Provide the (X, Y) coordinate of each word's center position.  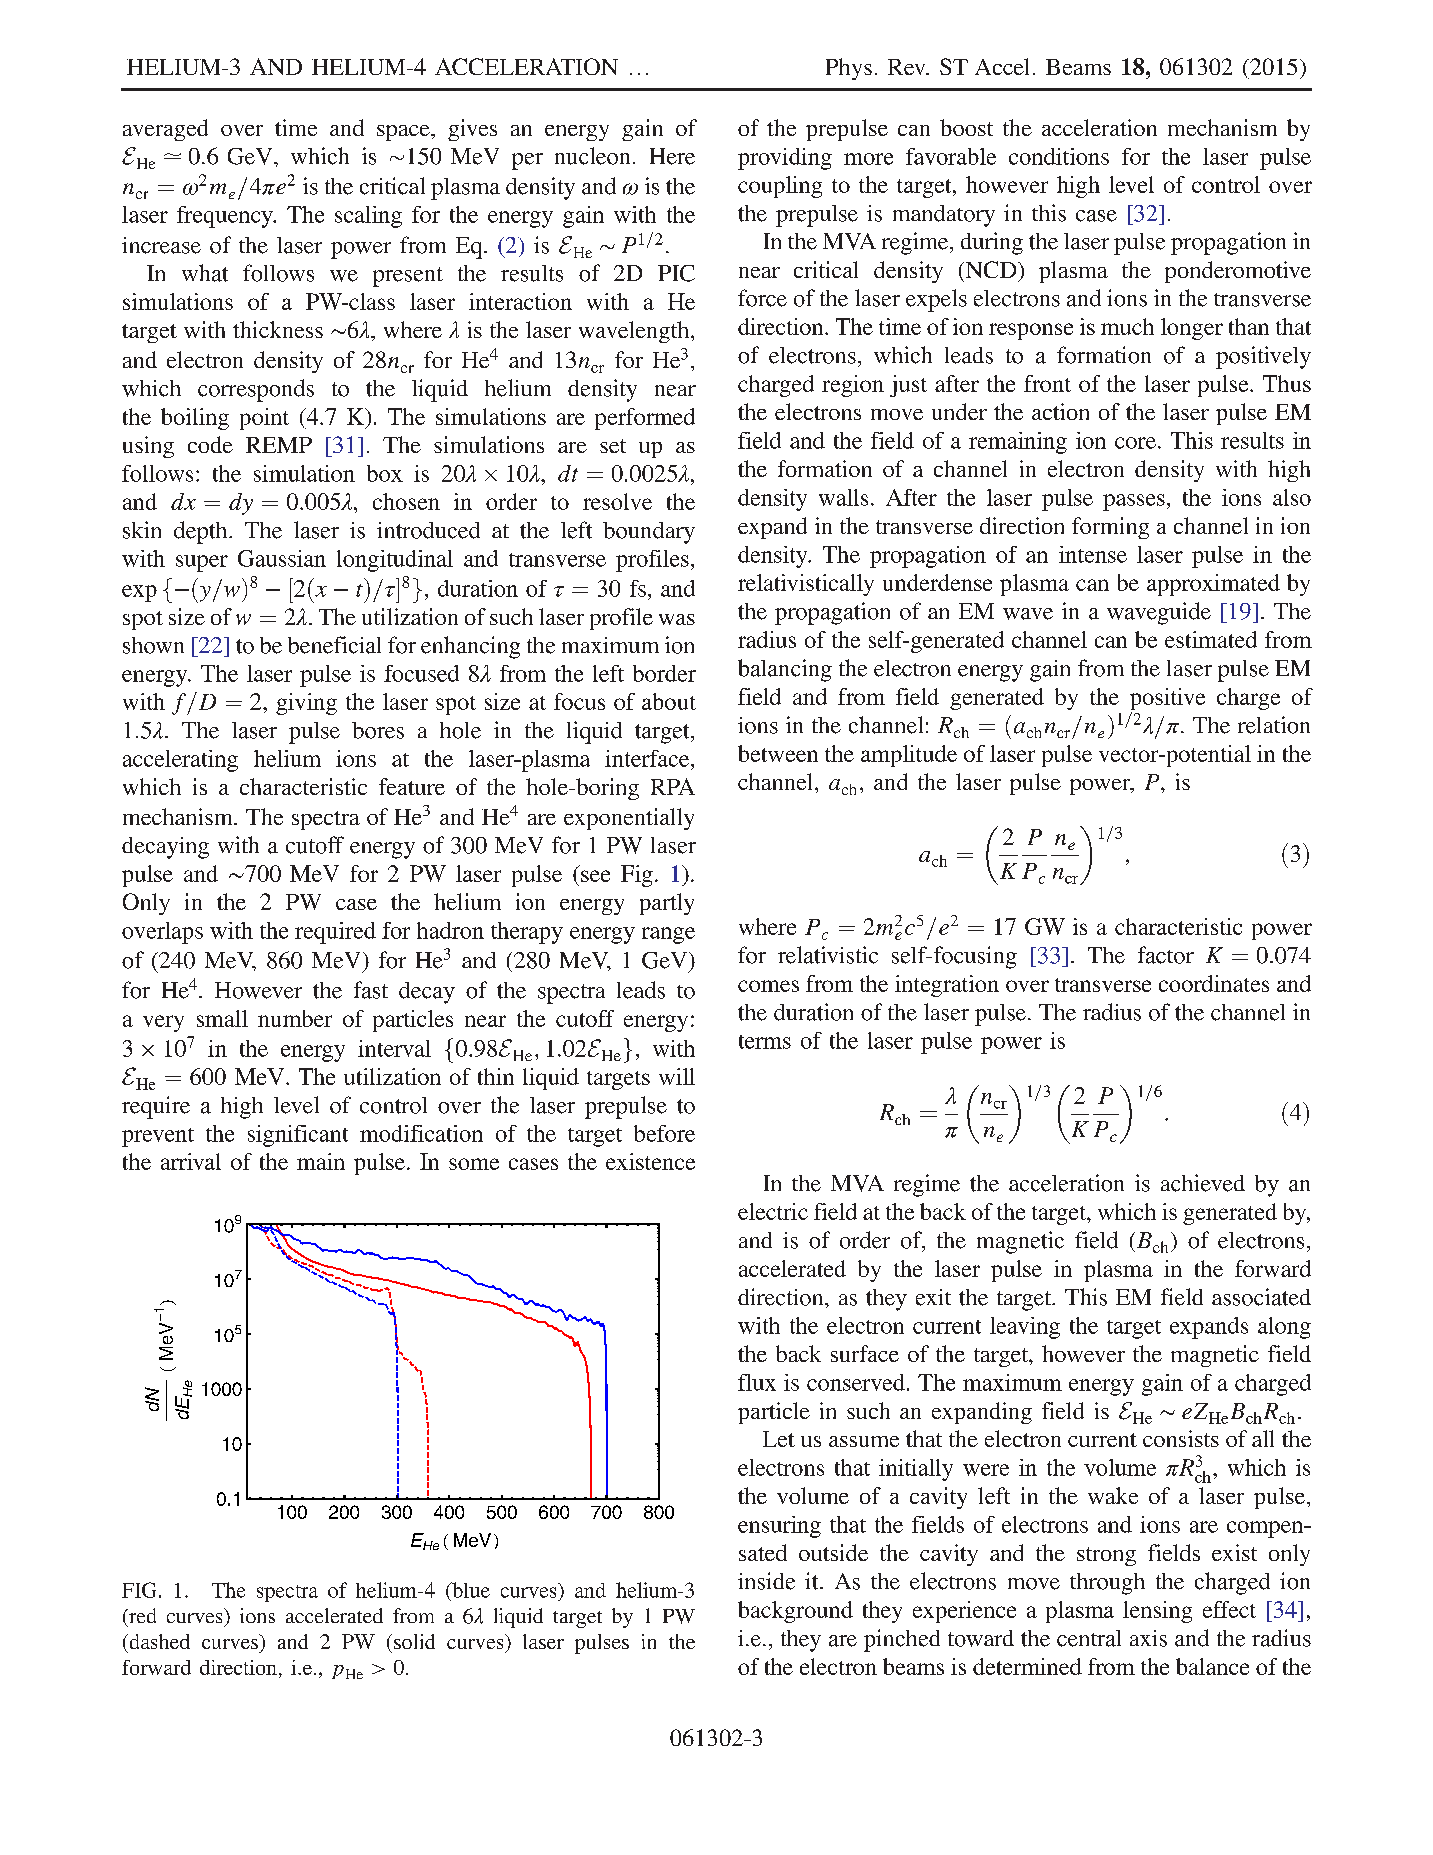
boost (966, 127)
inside (766, 1581)
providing (785, 159)
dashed (158, 1641)
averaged (165, 130)
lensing (1157, 1612)
